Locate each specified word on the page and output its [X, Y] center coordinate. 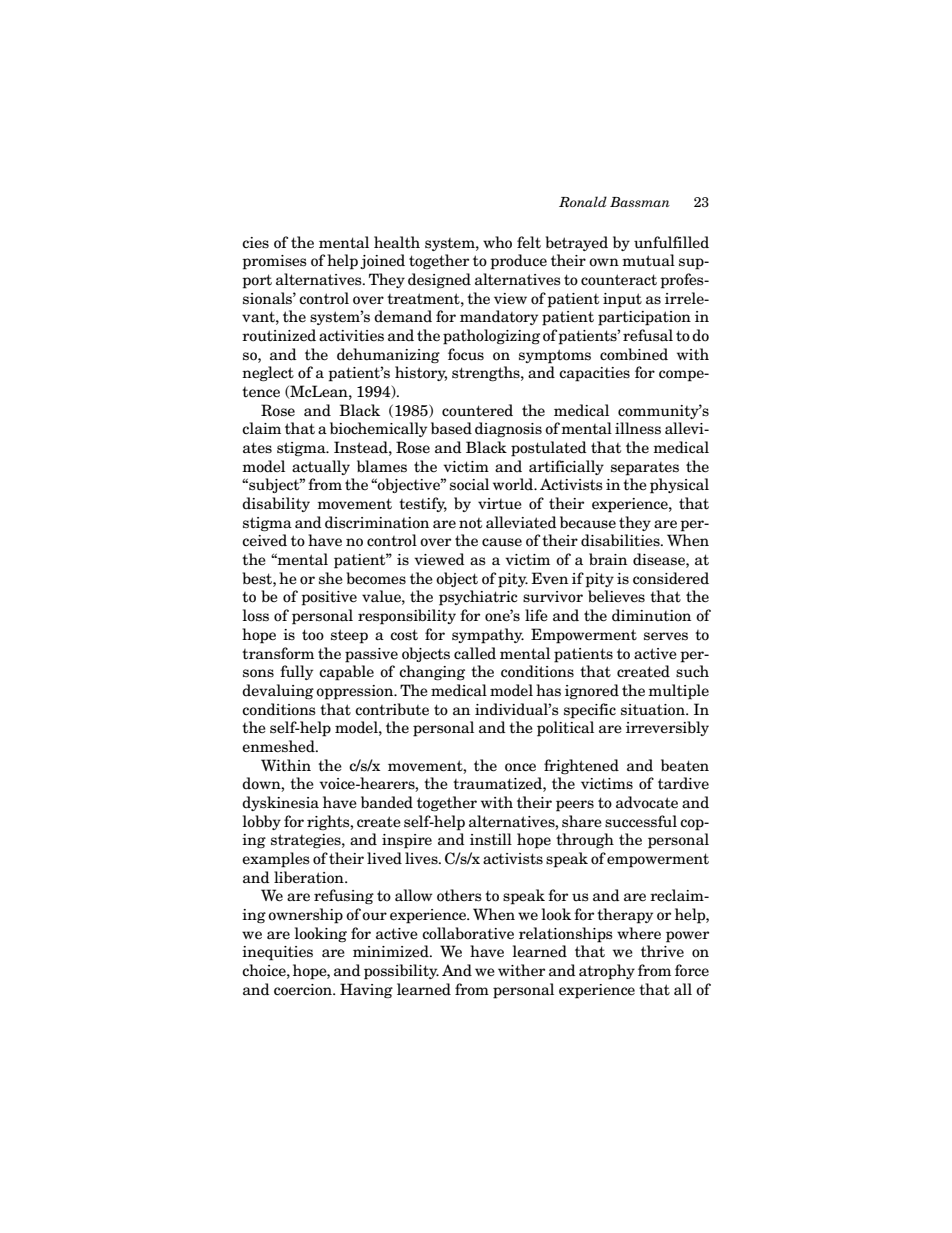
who [497, 242]
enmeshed [279, 746]
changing [432, 673]
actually [321, 467]
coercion [304, 990]
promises [274, 262]
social [469, 484]
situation [654, 710]
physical [679, 486]
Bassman [640, 202]
